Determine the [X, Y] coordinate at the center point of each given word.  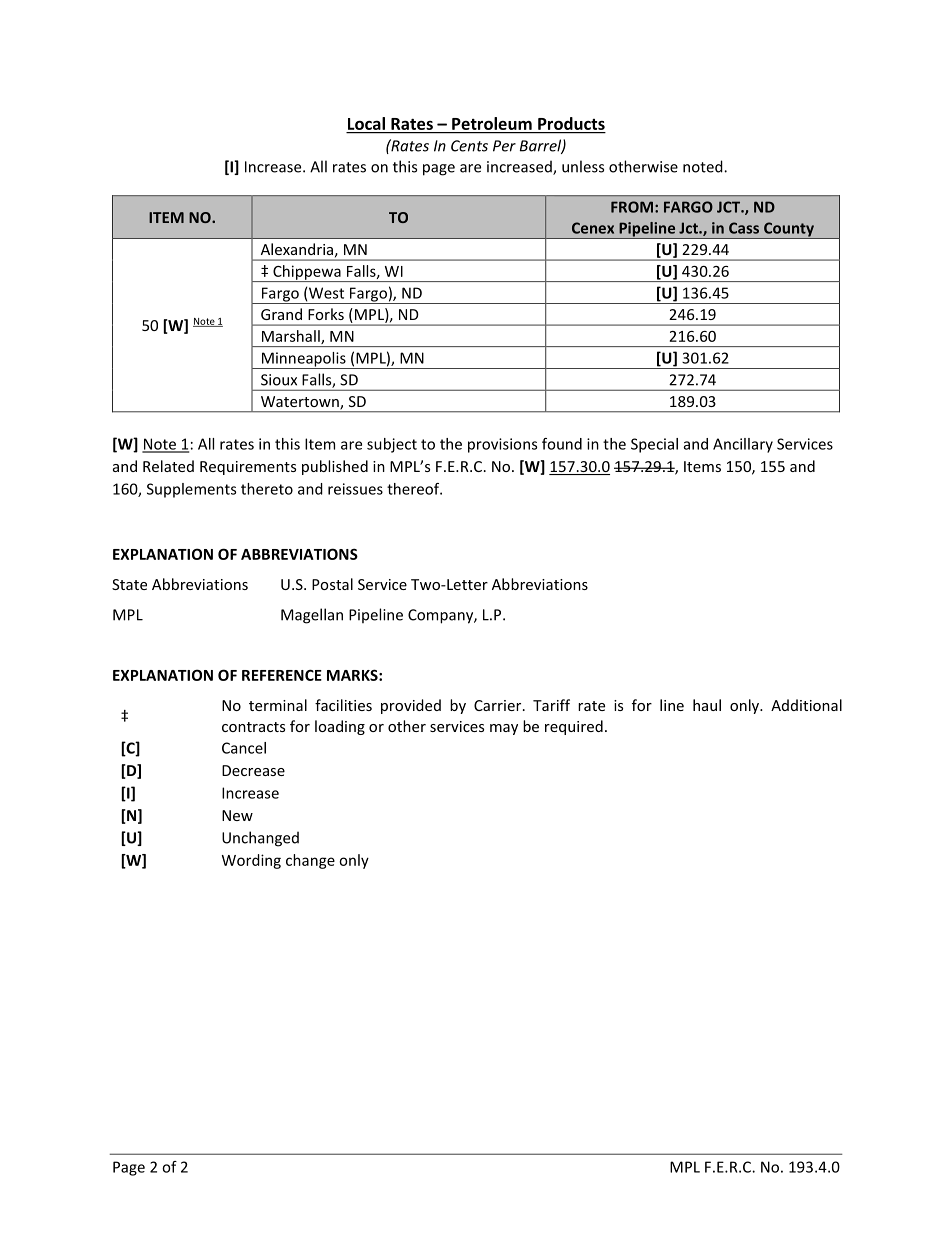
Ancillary [743, 445]
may [504, 729]
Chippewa [307, 273]
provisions [502, 445]
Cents [469, 146]
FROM [632, 207]
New [237, 815]
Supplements [191, 490]
